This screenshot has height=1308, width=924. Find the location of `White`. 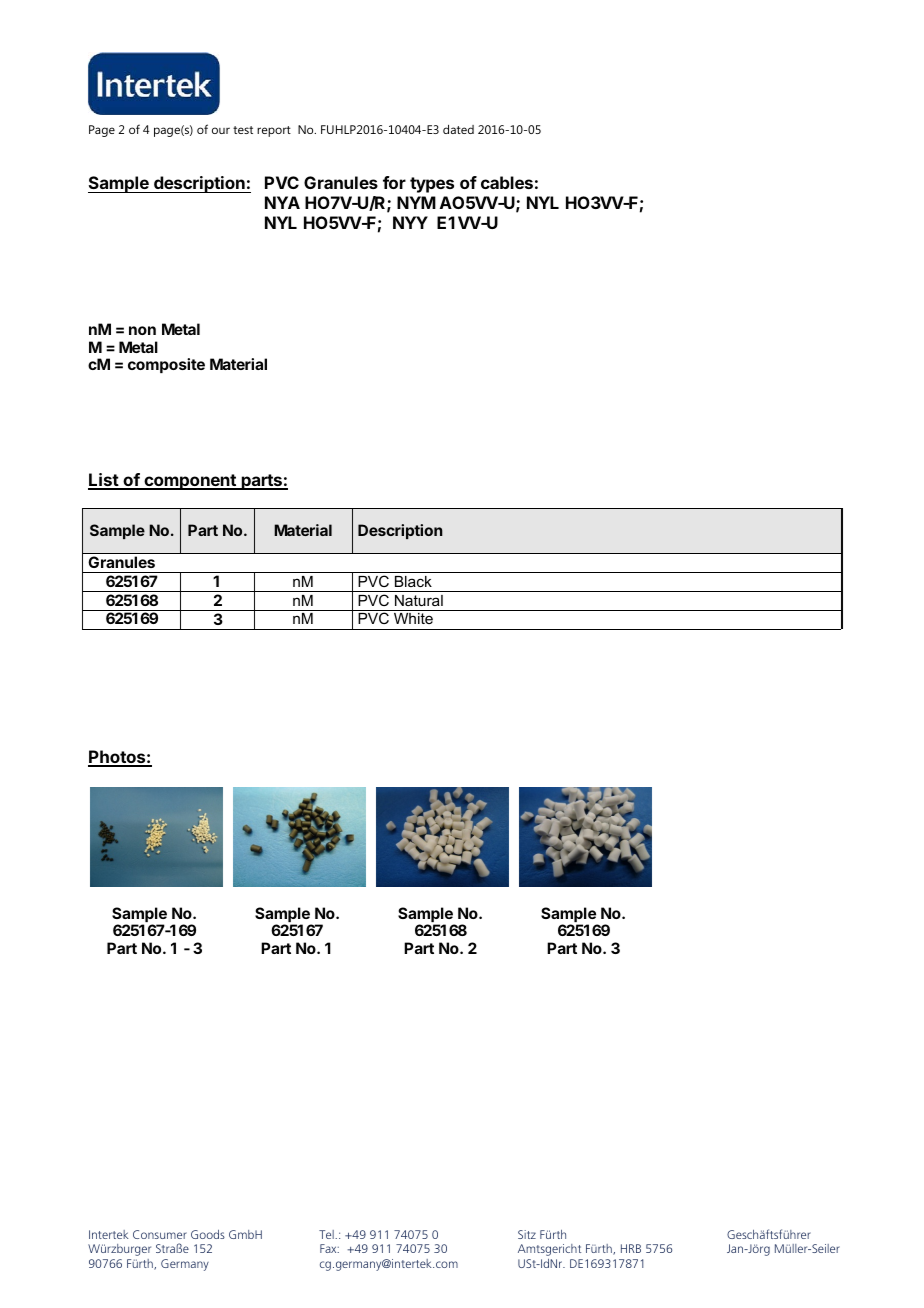

White is located at coordinates (413, 618).
